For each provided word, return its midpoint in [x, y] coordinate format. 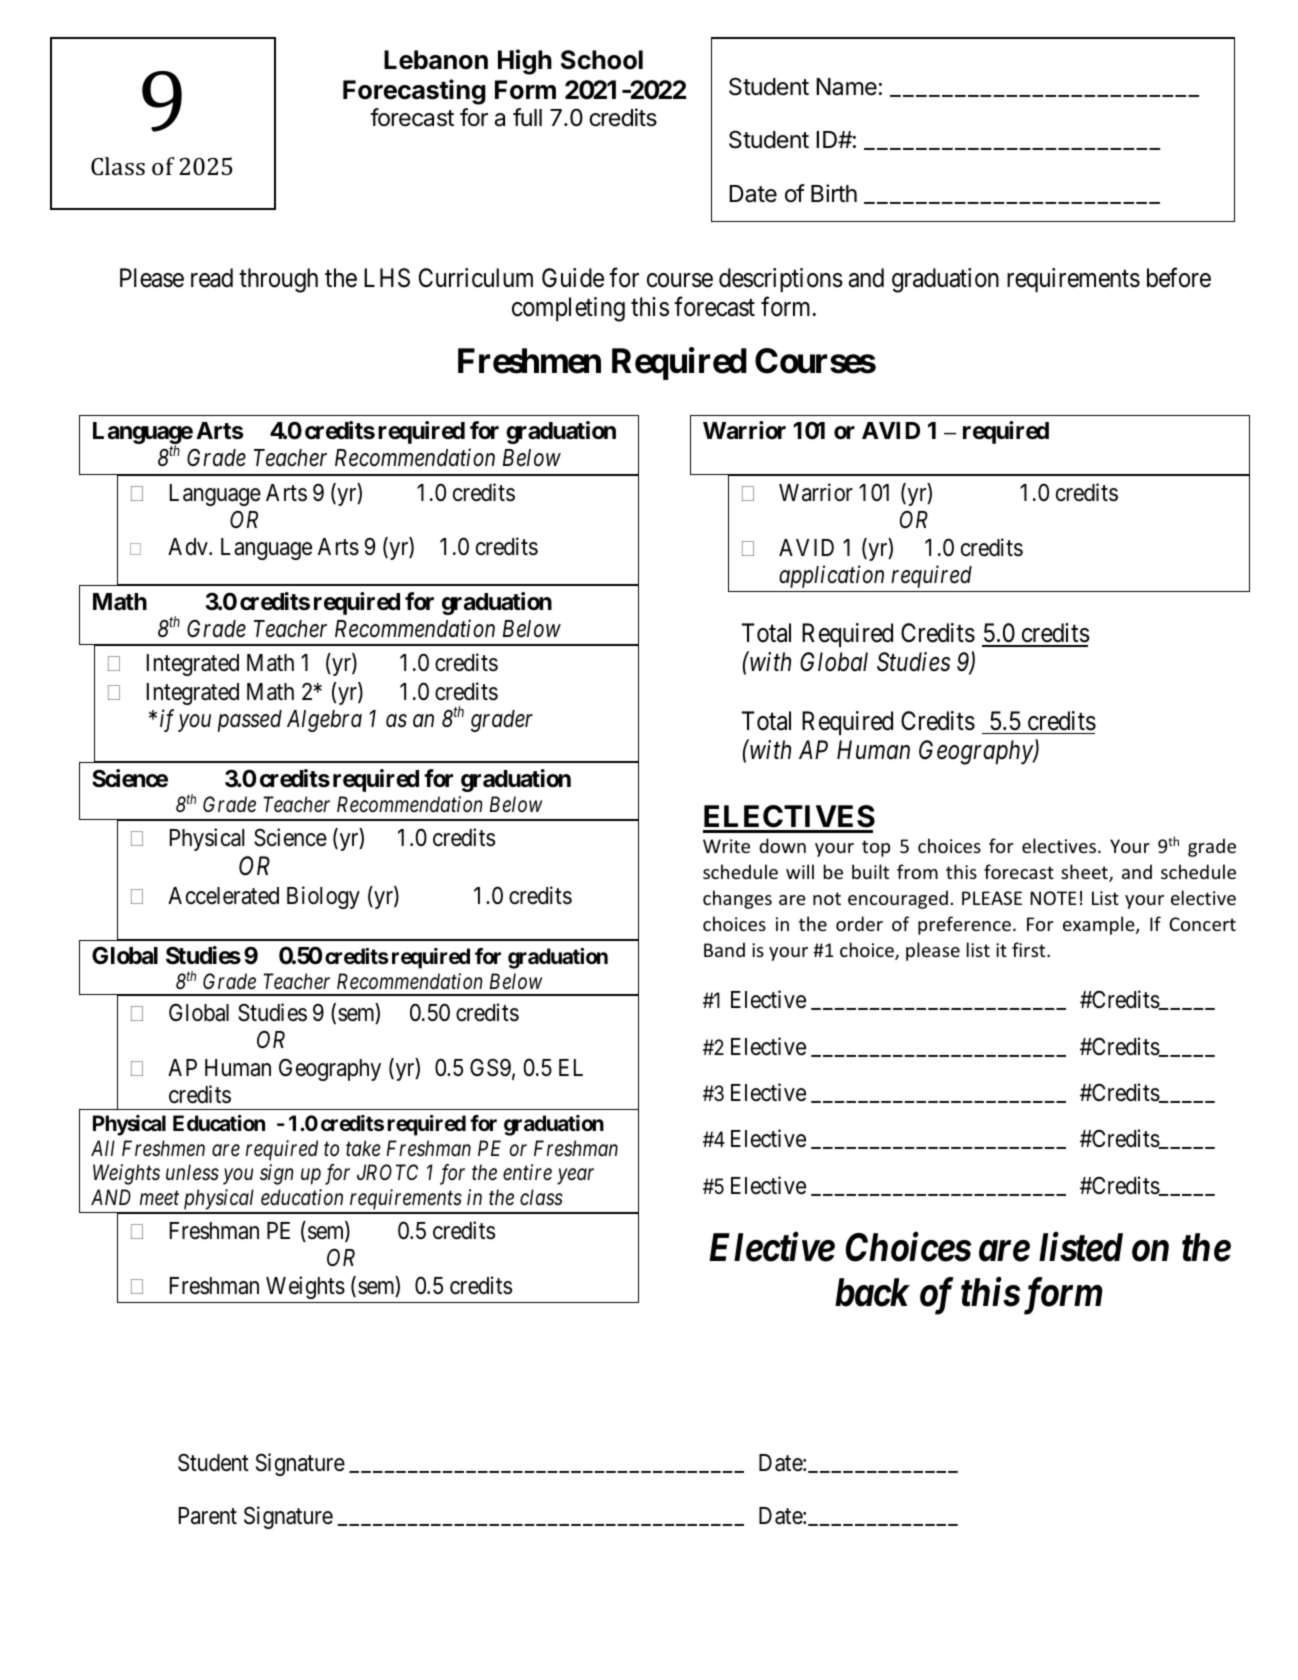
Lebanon [436, 60]
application [831, 576]
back [872, 1292]
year [575, 1177]
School [602, 60]
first [1030, 949]
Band [724, 949]
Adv [189, 547]
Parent [208, 1516]
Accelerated [223, 896]
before [1179, 277]
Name [846, 87]
